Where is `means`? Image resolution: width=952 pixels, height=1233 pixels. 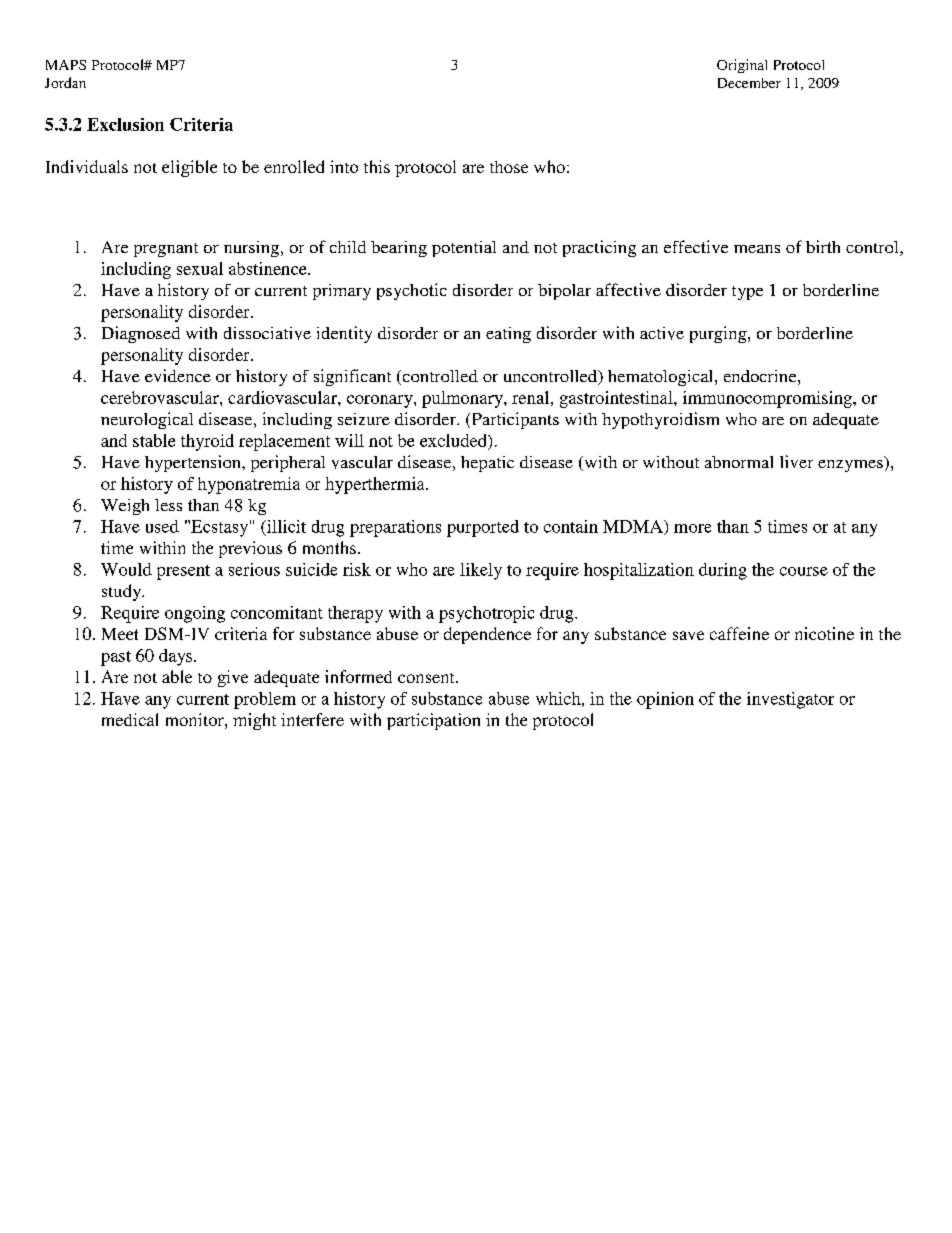
means is located at coordinates (757, 249).
